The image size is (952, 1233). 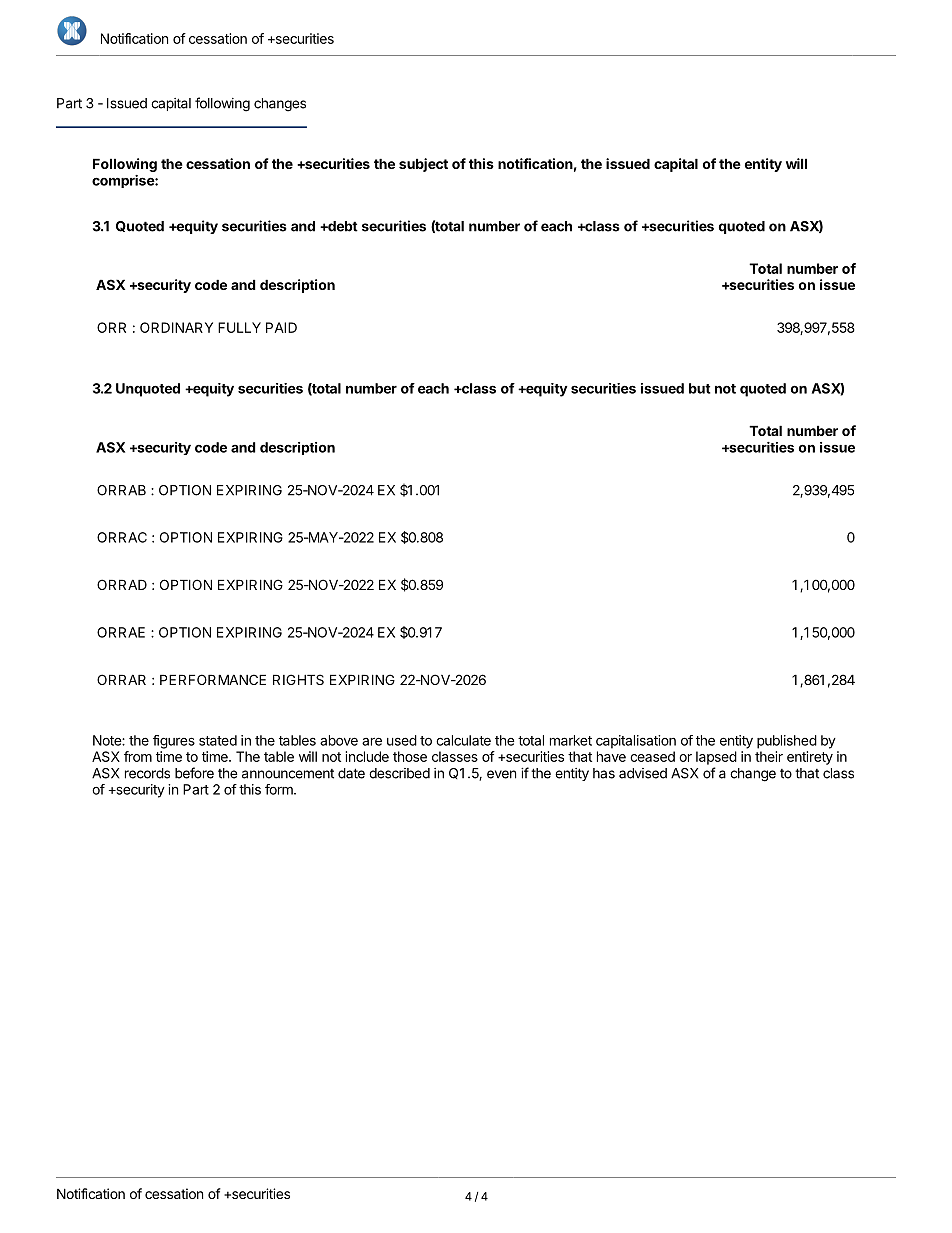 What do you see at coordinates (281, 327) in the screenshot?
I see `PAID` at bounding box center [281, 327].
